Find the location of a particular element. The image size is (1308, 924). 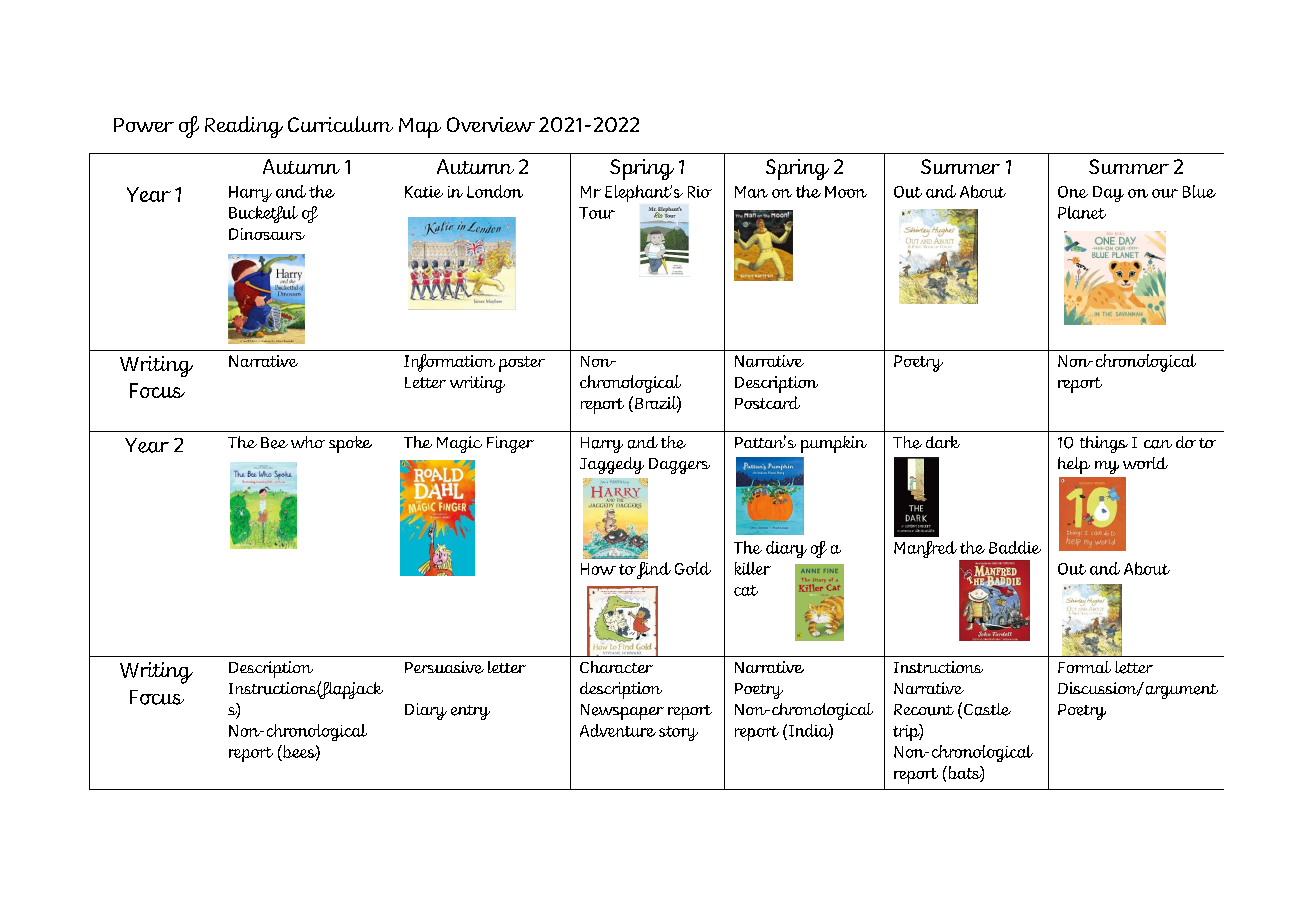

Reading is located at coordinates (244, 127).
